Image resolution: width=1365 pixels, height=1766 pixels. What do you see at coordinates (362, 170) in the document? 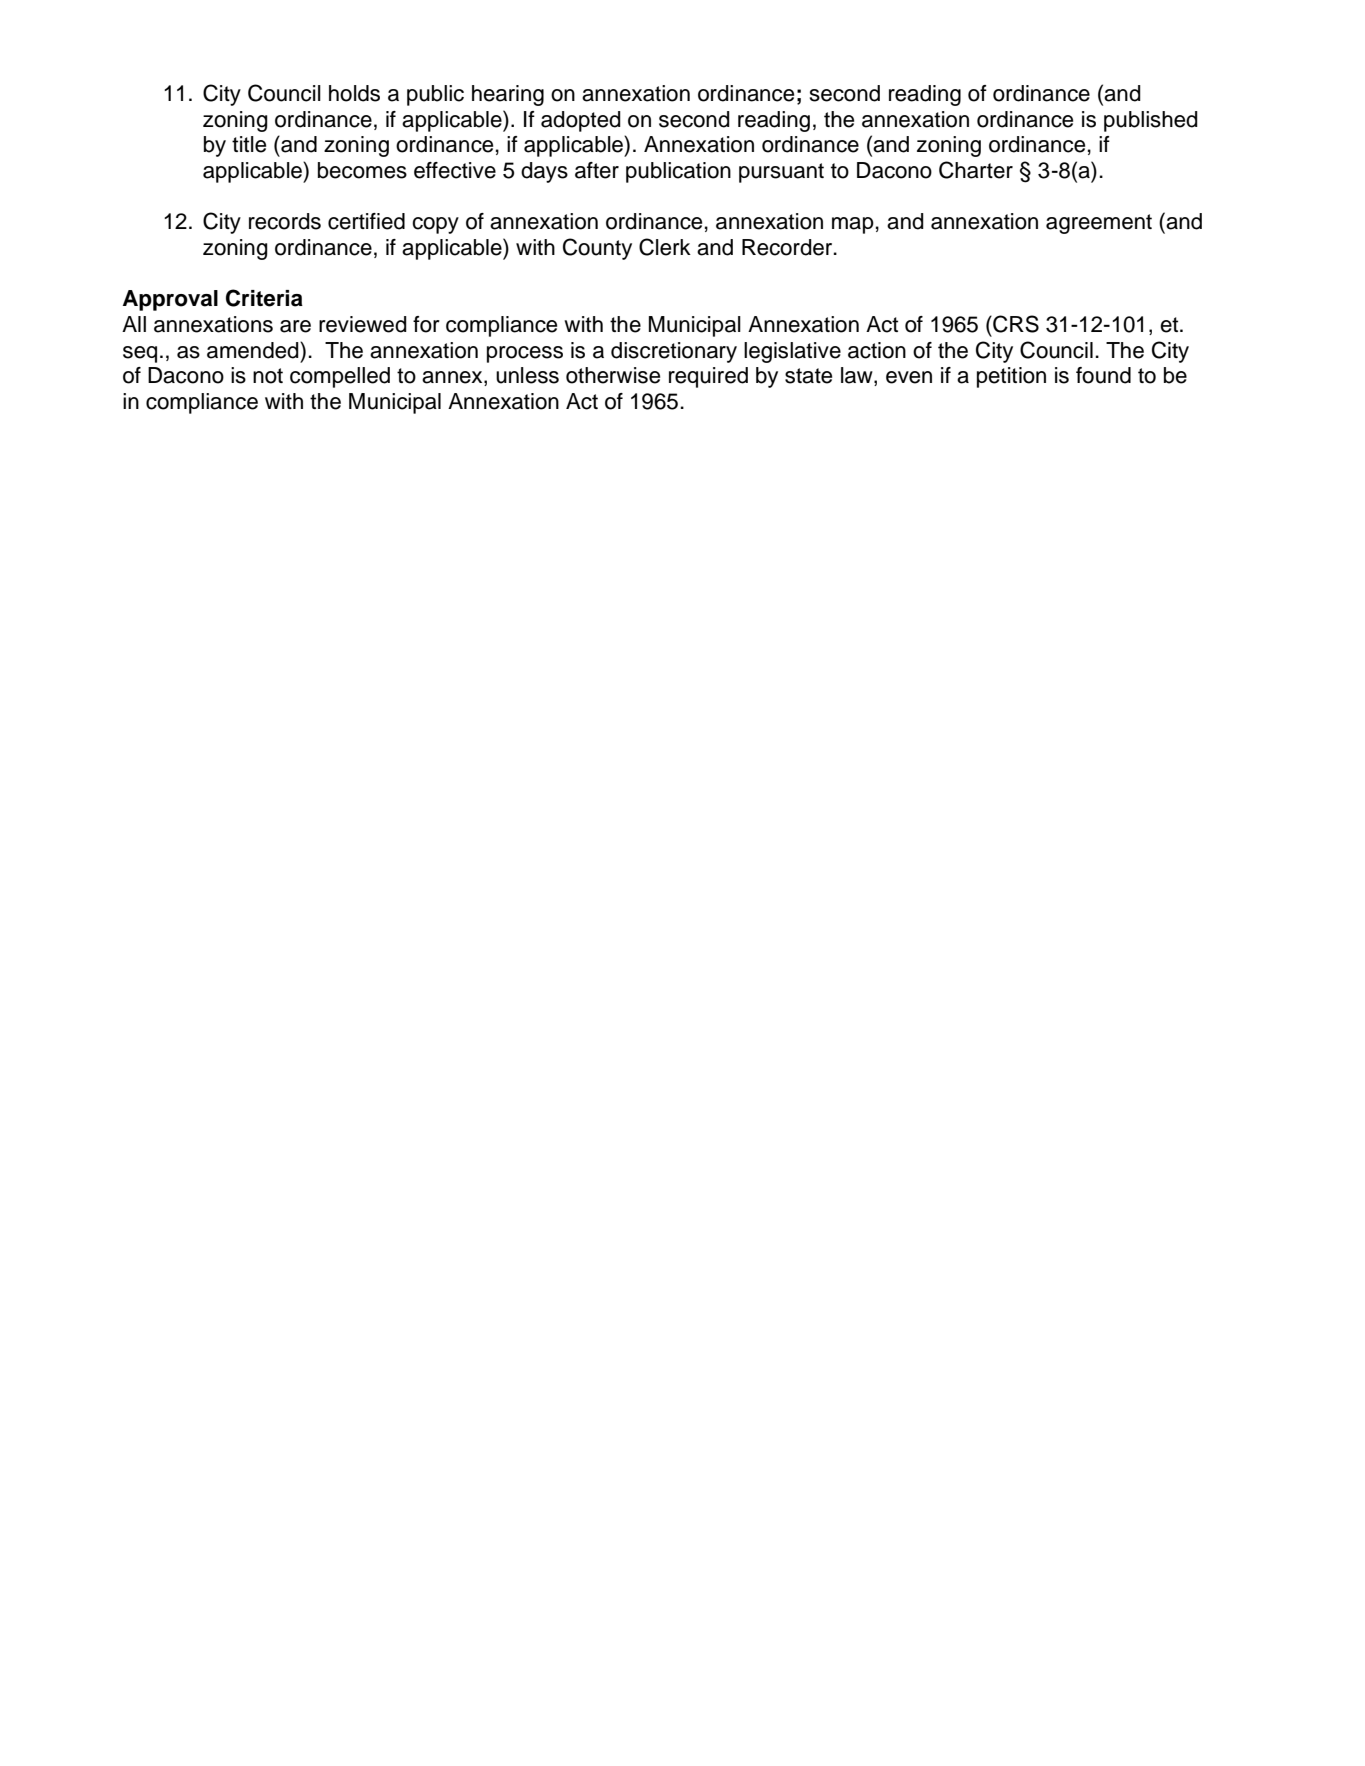
I see `becomes` at bounding box center [362, 170].
